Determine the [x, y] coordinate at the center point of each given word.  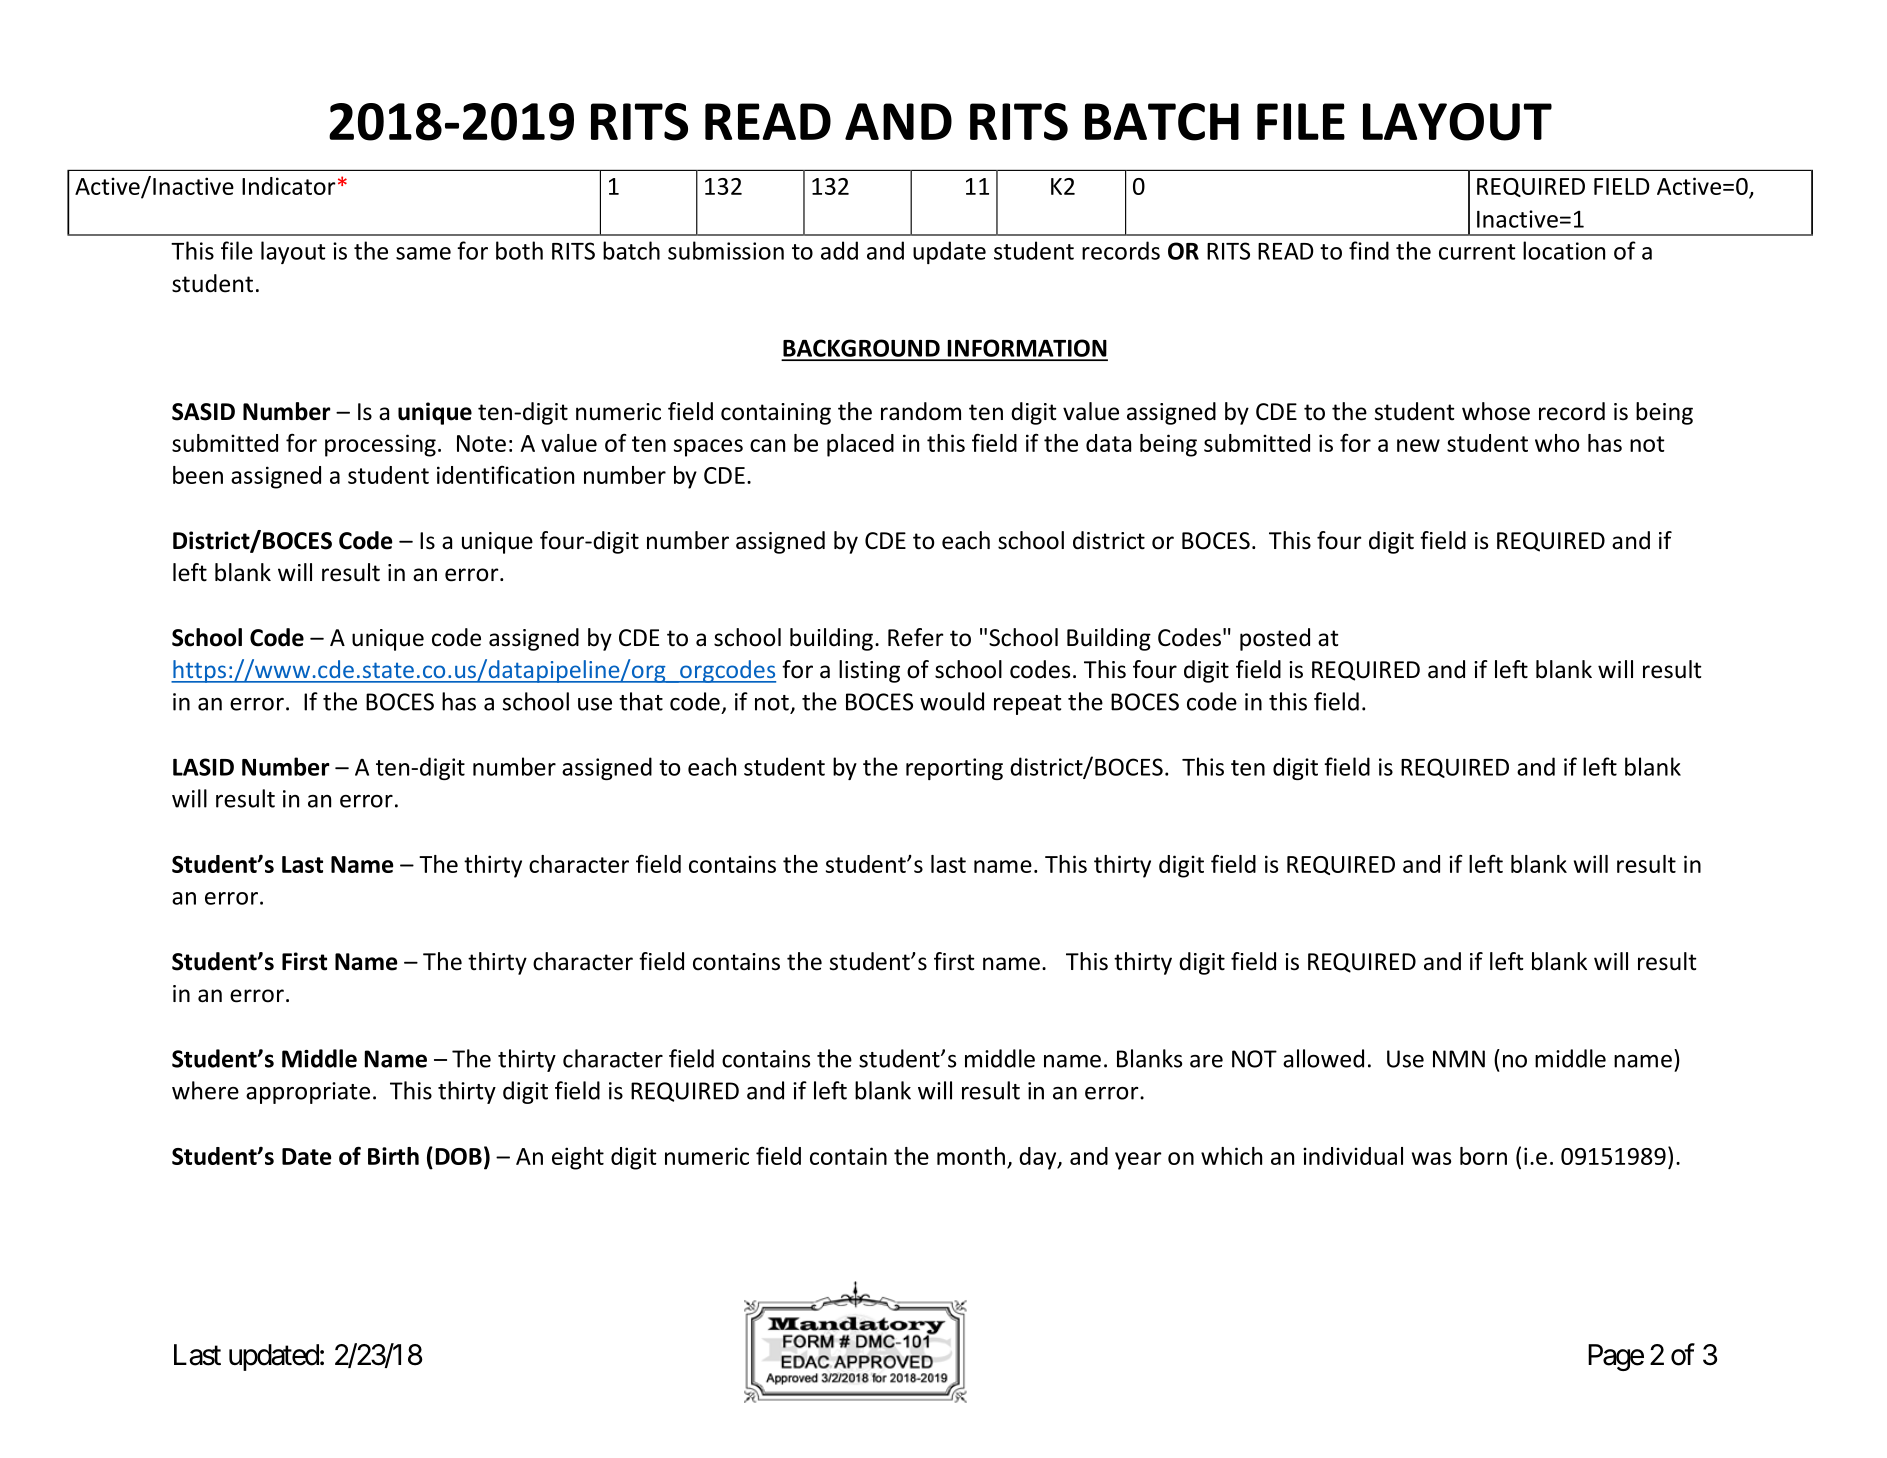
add [839, 250]
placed [860, 445]
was [1431, 1158]
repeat [1027, 705]
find [1369, 250]
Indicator [289, 186]
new [1418, 445]
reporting [954, 769]
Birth [393, 1156]
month [971, 1156]
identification [505, 475]
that [641, 701]
